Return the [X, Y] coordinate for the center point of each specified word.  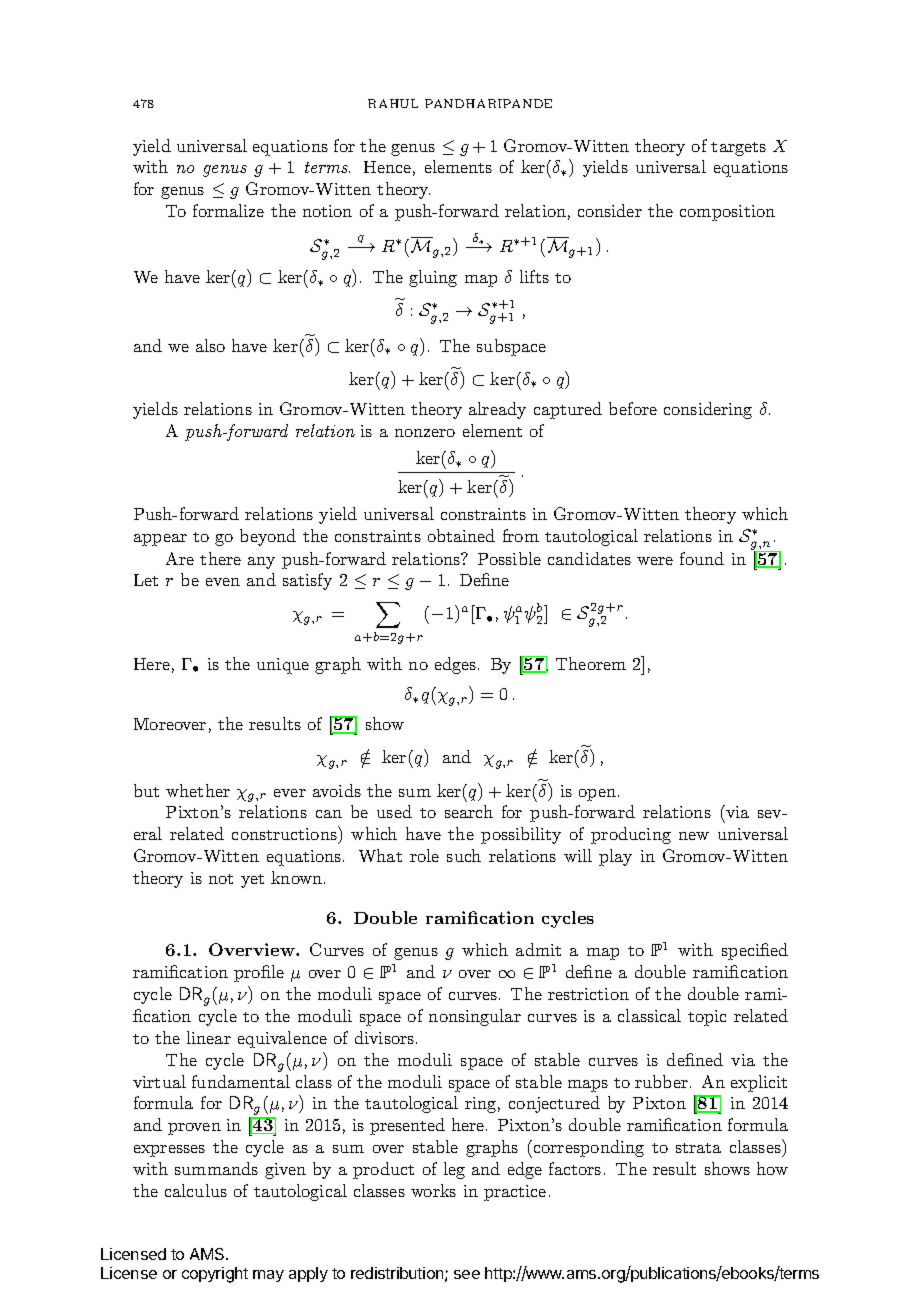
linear [209, 1037]
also [210, 345]
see [467, 1274]
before [633, 408]
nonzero [425, 433]
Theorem [591, 663]
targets [738, 149]
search [469, 811]
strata [698, 1148]
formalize [228, 210]
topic [707, 1018]
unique [283, 666]
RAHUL [393, 103]
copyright [215, 1275]
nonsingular [475, 1017]
